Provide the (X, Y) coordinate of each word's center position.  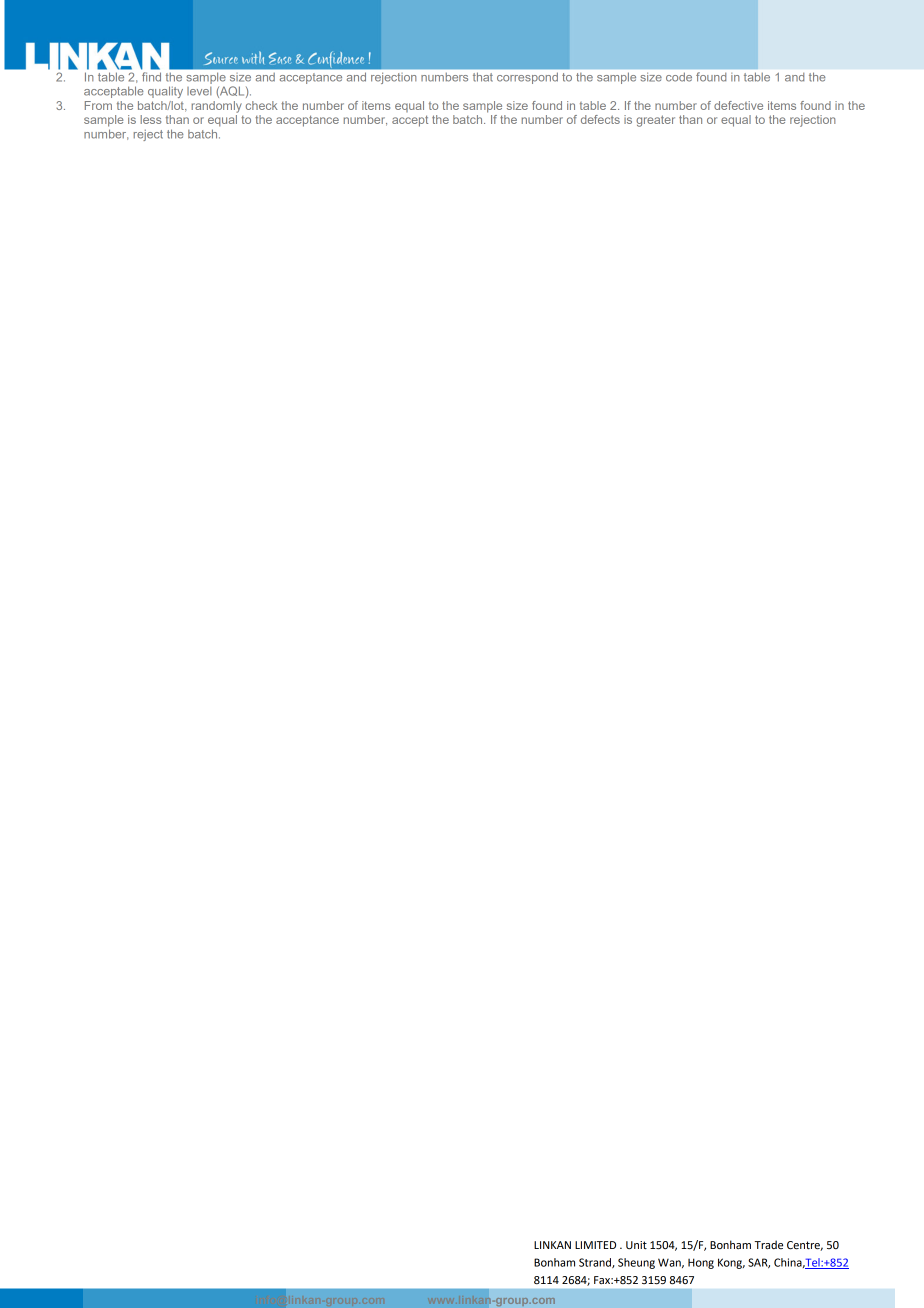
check (262, 105)
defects (600, 119)
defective (738, 105)
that (483, 77)
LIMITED (595, 1245)
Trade (769, 1244)
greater (655, 121)
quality (165, 92)
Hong (701, 1263)
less (150, 119)
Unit (636, 1245)
